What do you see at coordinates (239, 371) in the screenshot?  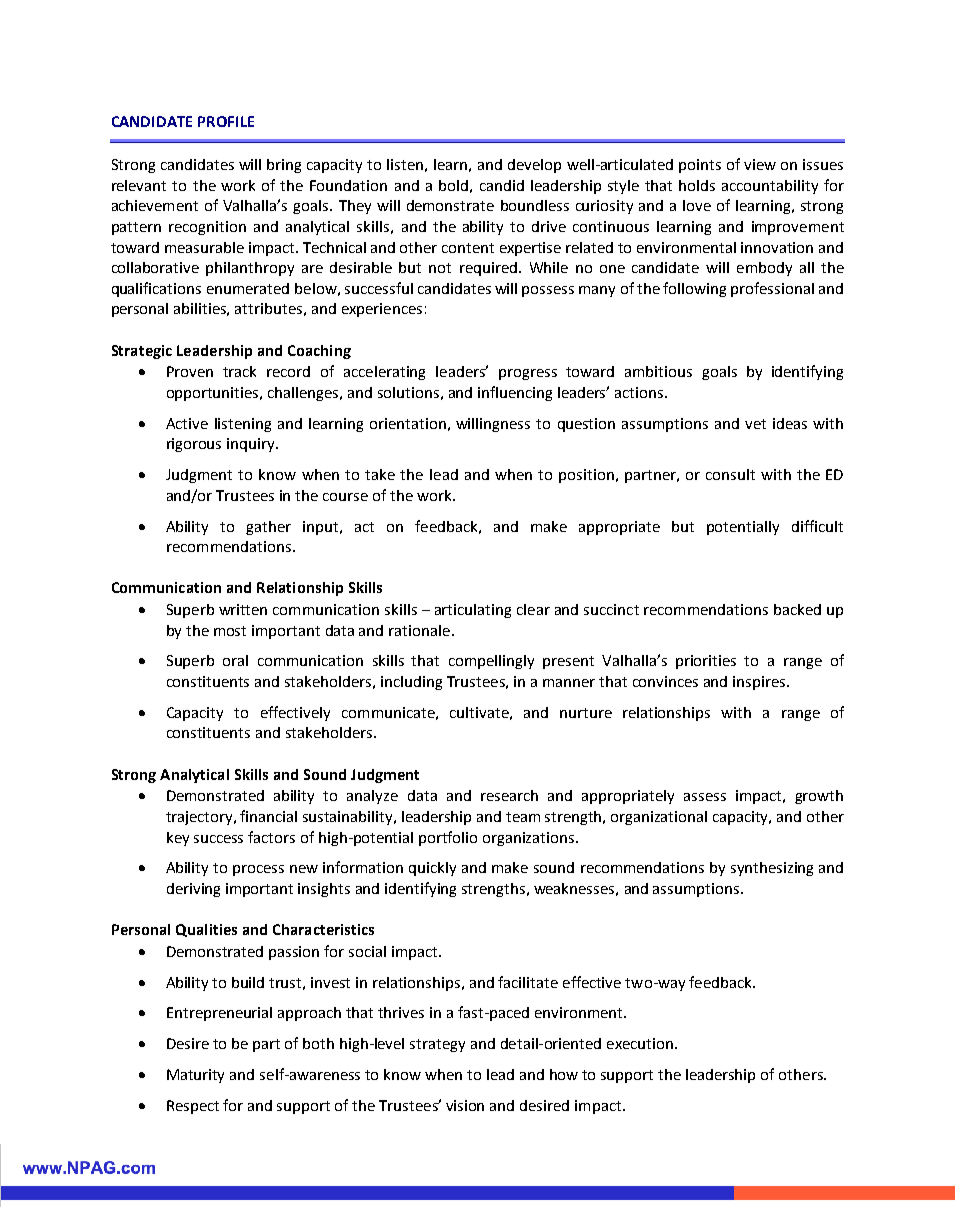 I see `track` at bounding box center [239, 371].
